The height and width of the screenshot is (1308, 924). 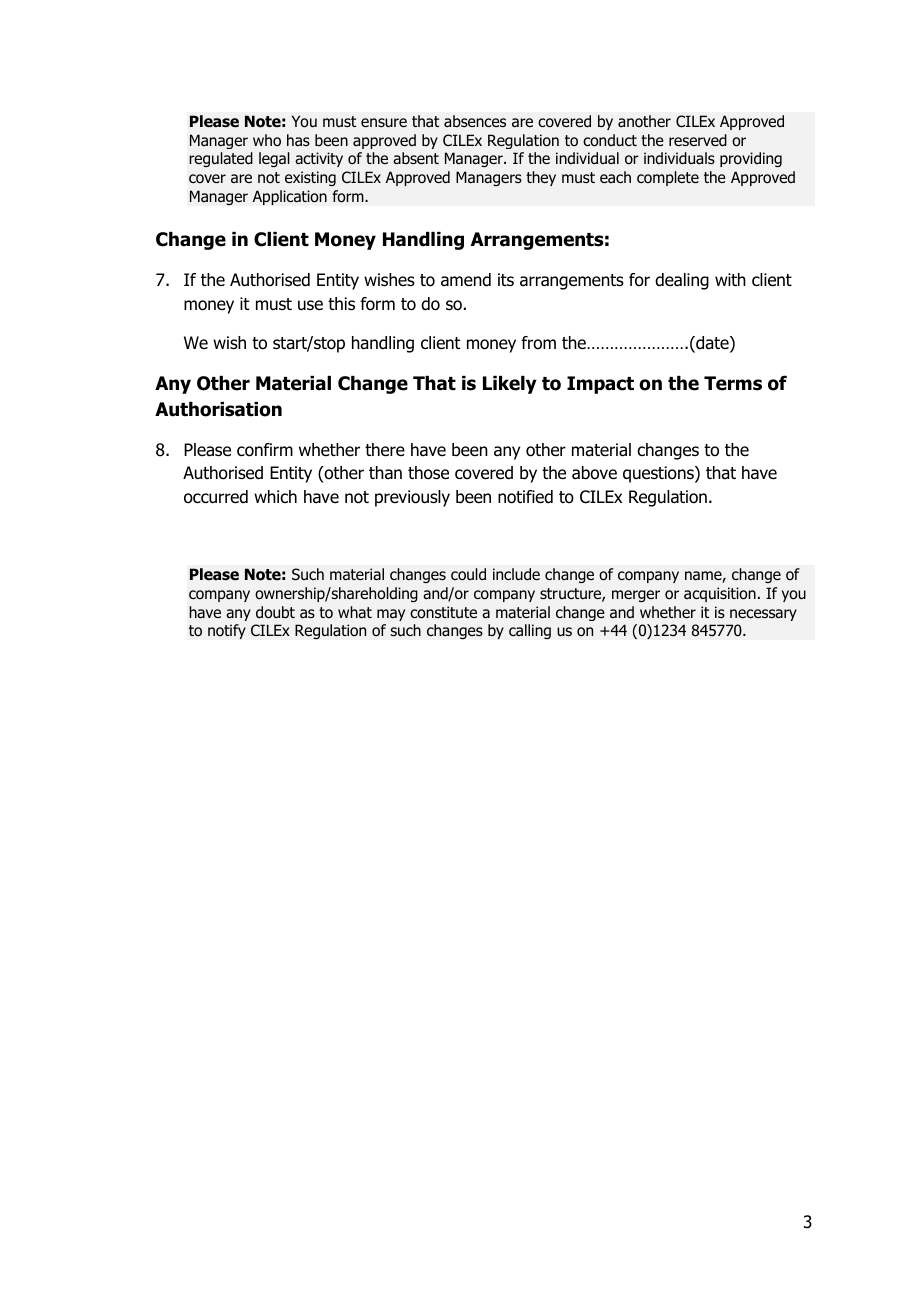 What do you see at coordinates (510, 385) in the screenshot?
I see `Likely` at bounding box center [510, 385].
